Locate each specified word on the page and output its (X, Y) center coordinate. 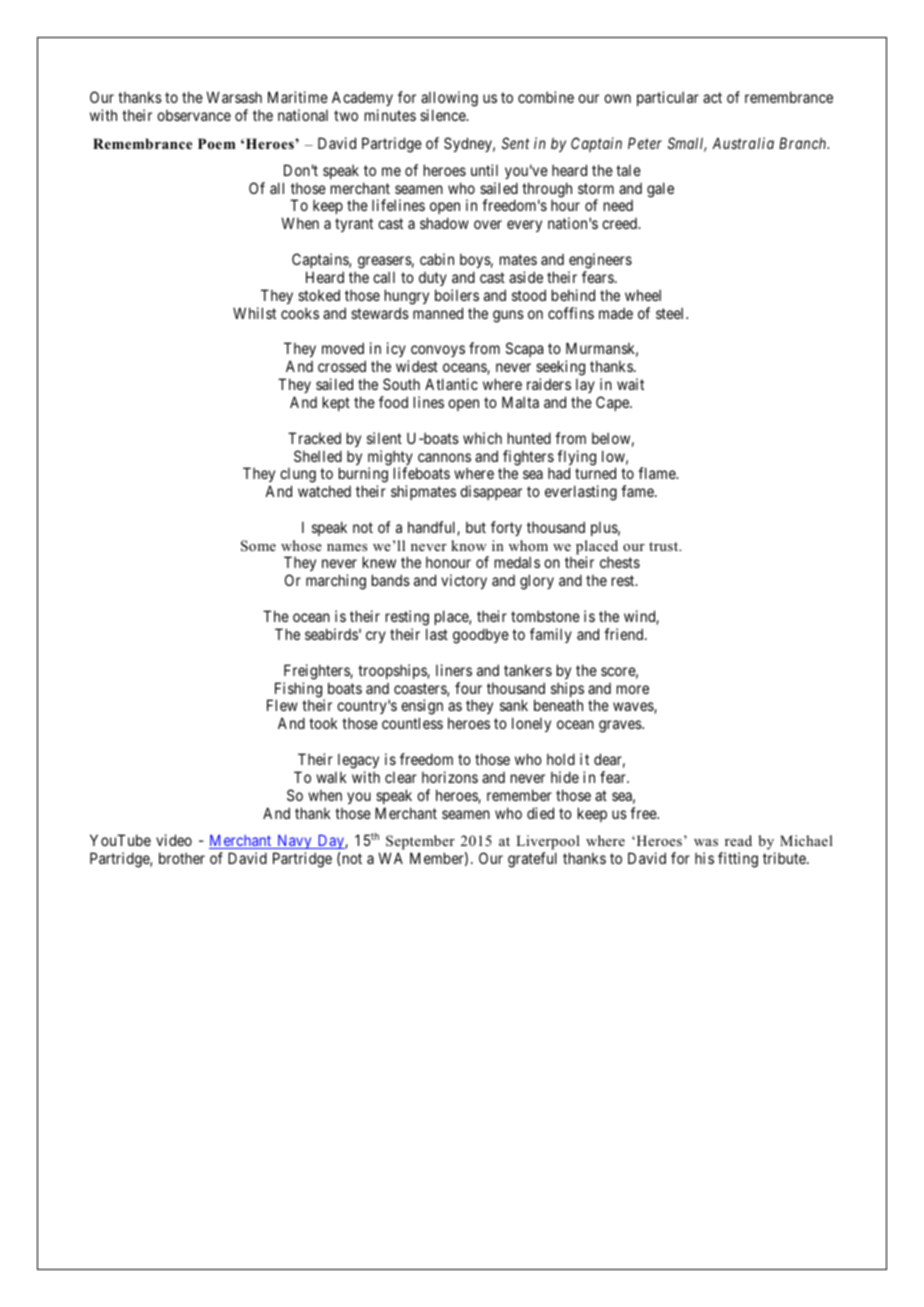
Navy (294, 842)
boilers (457, 295)
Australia (743, 143)
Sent (515, 143)
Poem (216, 143)
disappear (491, 492)
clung (298, 477)
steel (671, 313)
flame (657, 473)
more (633, 689)
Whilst (254, 313)
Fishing (298, 691)
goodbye (481, 636)
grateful (532, 860)
